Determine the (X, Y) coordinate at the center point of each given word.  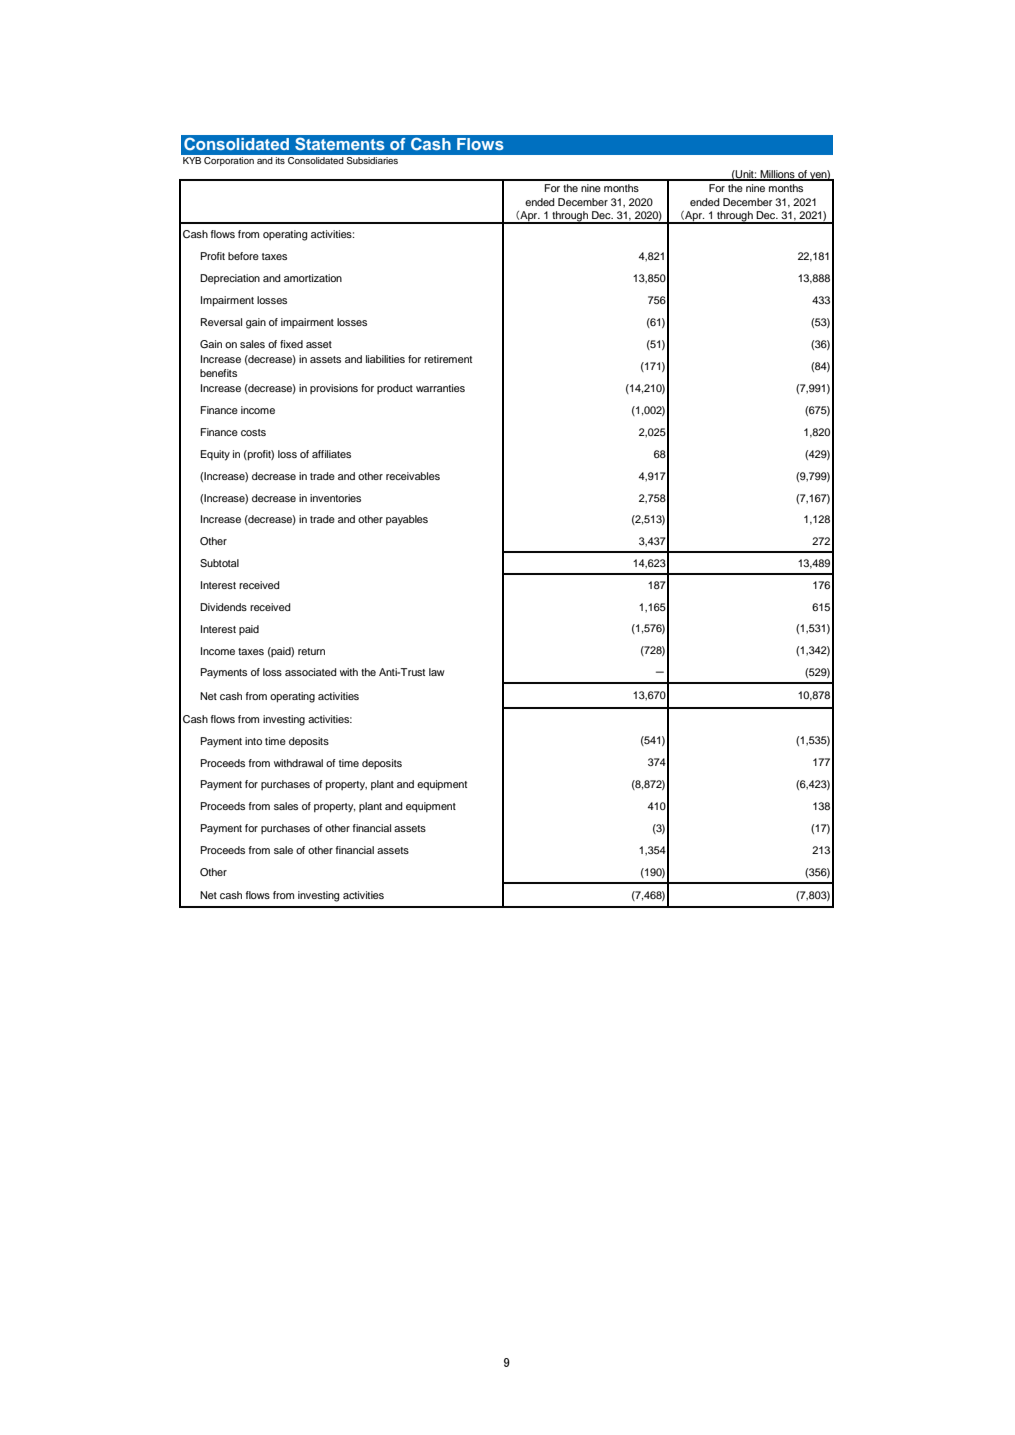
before (243, 256)
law (437, 672)
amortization (313, 278)
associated (311, 672)
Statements (340, 144)
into (253, 741)
